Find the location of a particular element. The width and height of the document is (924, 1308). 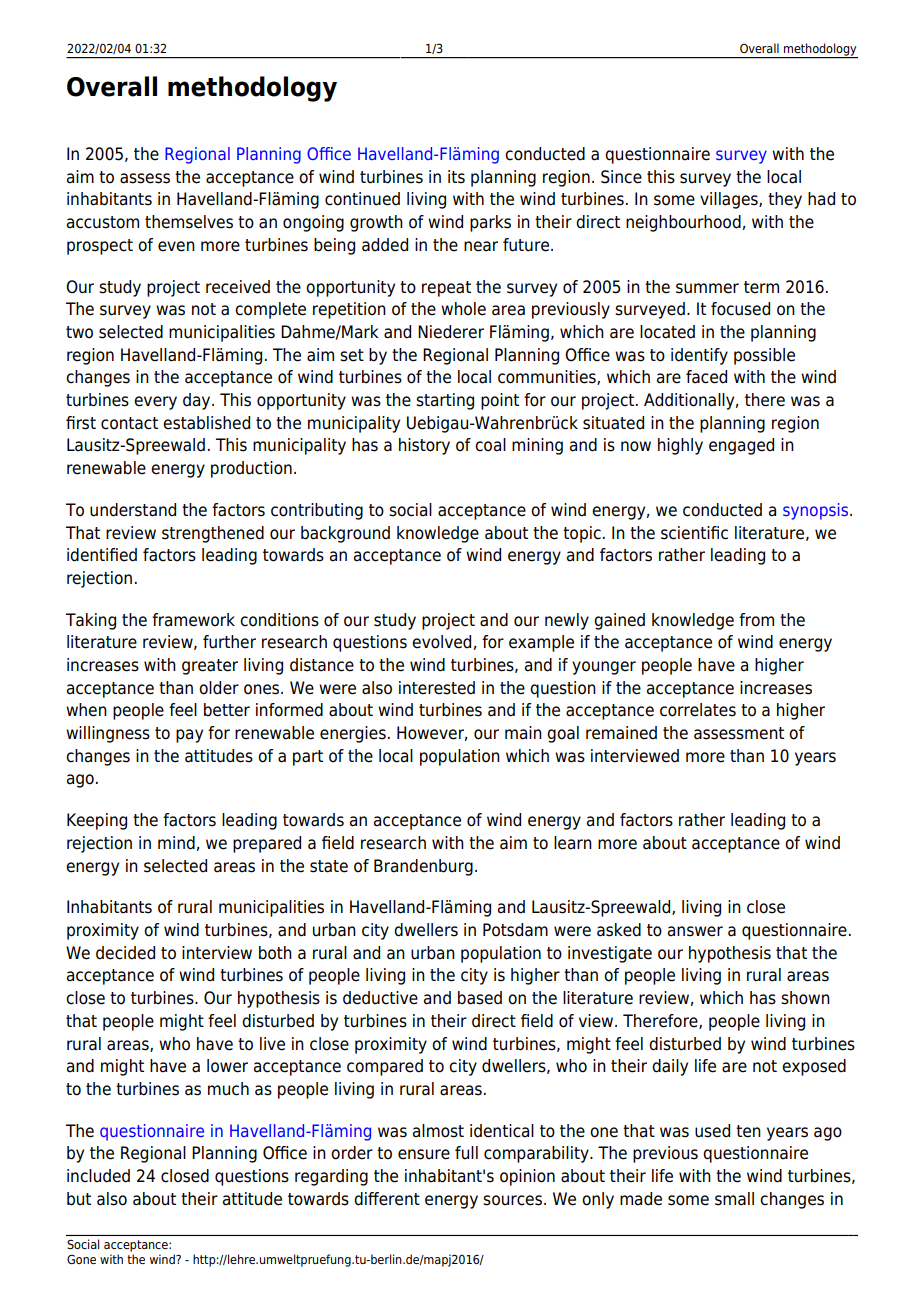

pay is located at coordinates (189, 736).
